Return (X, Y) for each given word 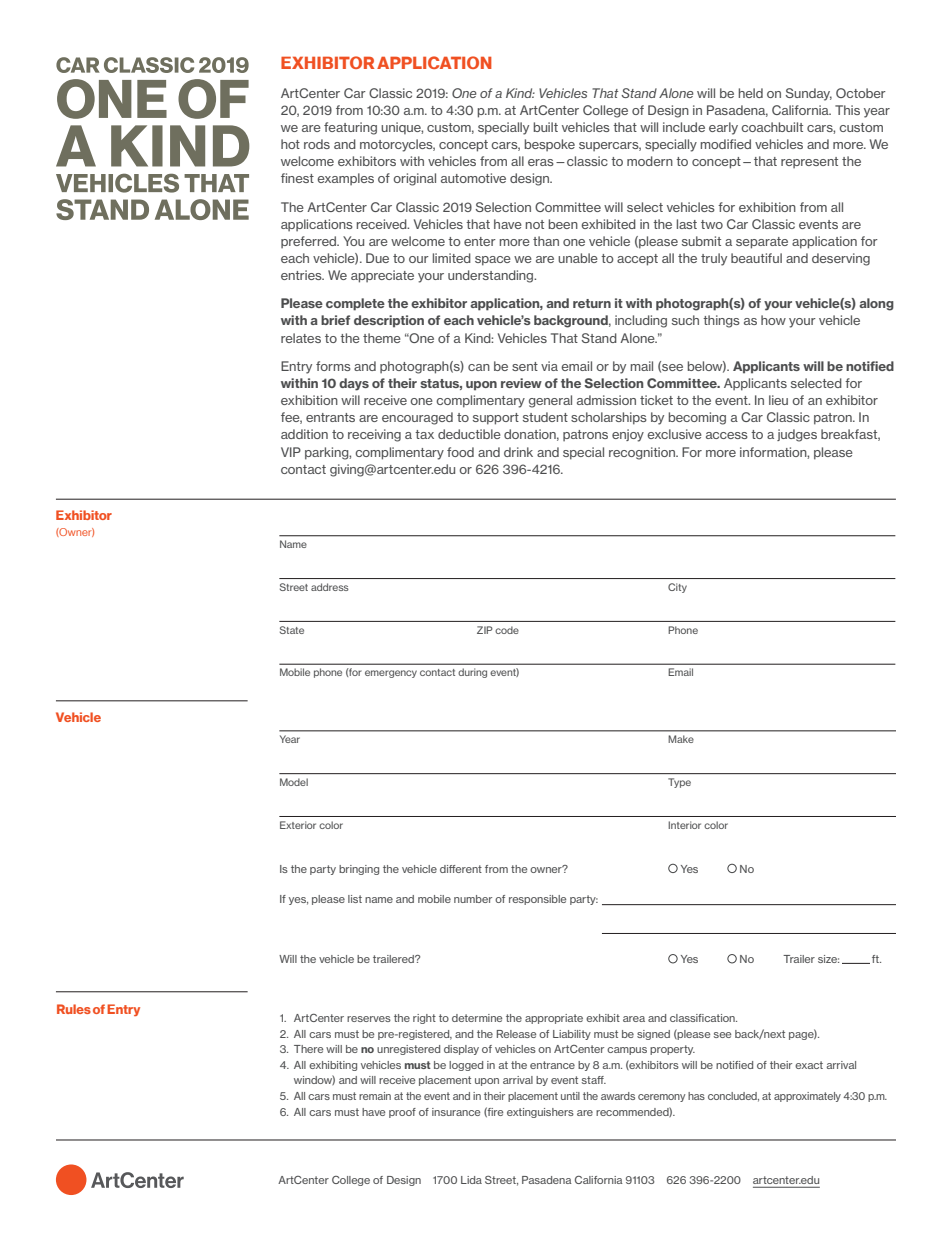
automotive (473, 178)
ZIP (485, 630)
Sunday (809, 94)
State (292, 630)
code (507, 630)
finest (297, 178)
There (308, 1049)
